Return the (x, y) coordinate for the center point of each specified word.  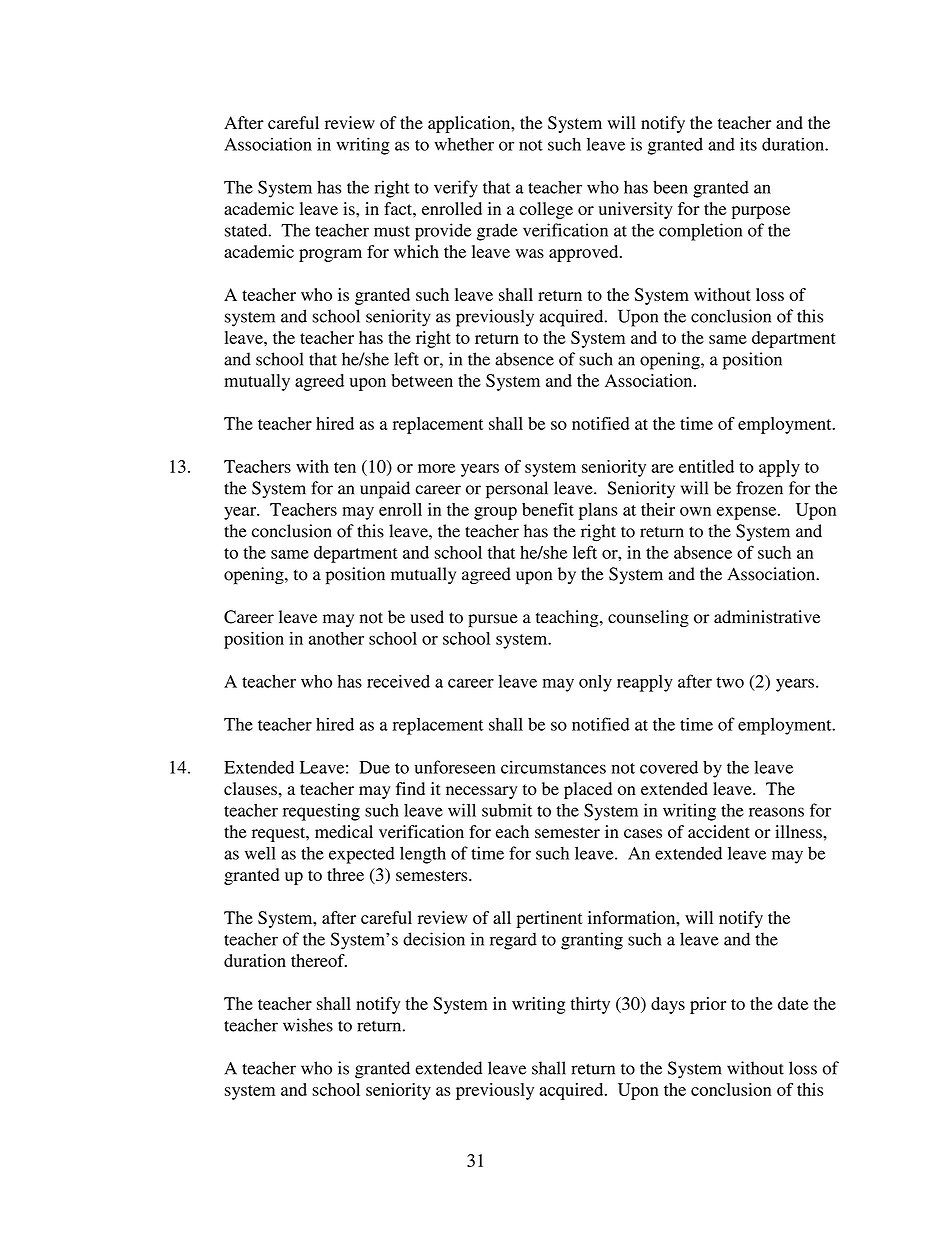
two (730, 682)
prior (708, 1005)
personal (517, 490)
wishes (308, 1025)
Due (375, 767)
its (748, 144)
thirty (590, 1005)
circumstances (553, 767)
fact (399, 208)
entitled (706, 466)
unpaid (385, 490)
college (546, 210)
